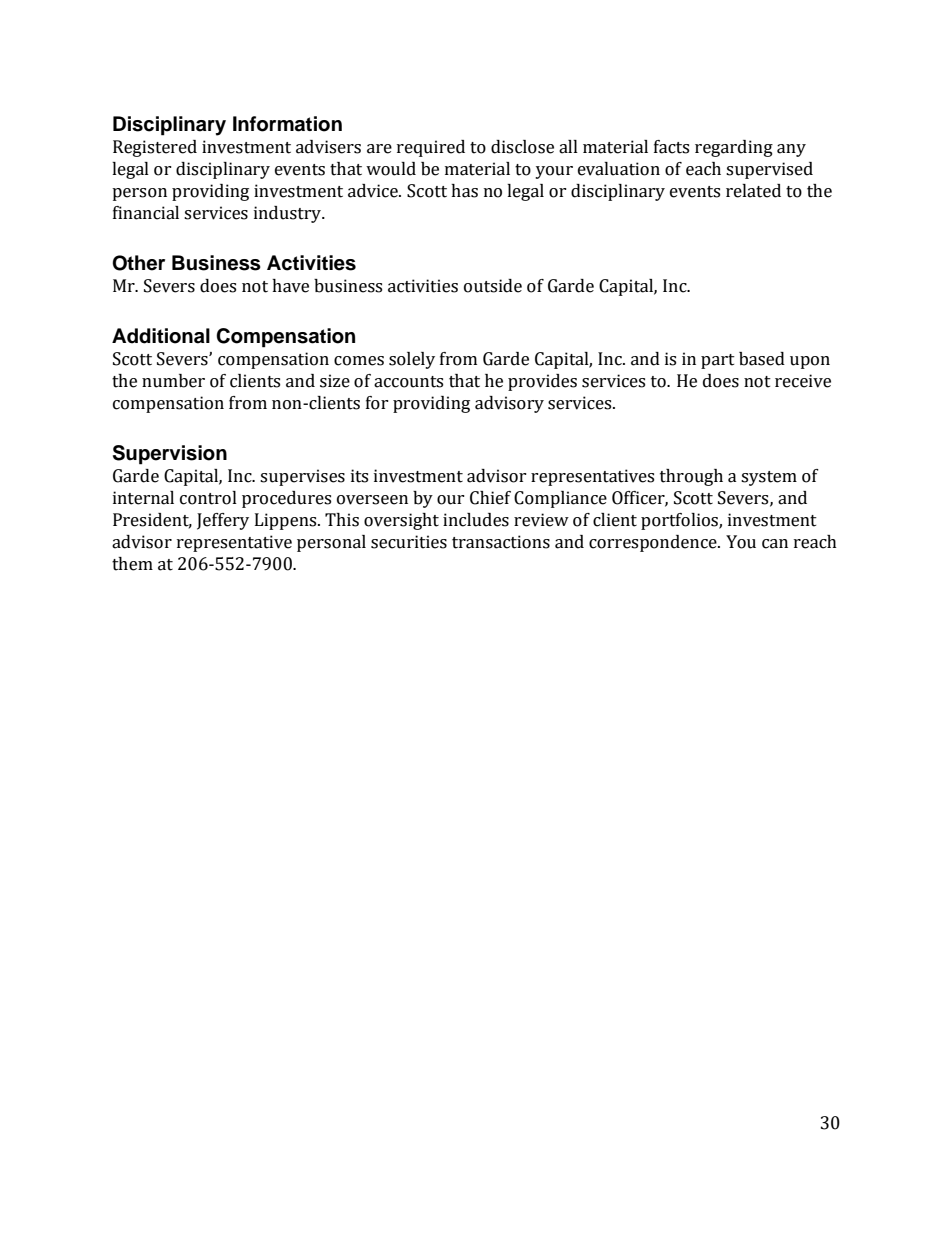  I want to click on Additional, so click(161, 336).
